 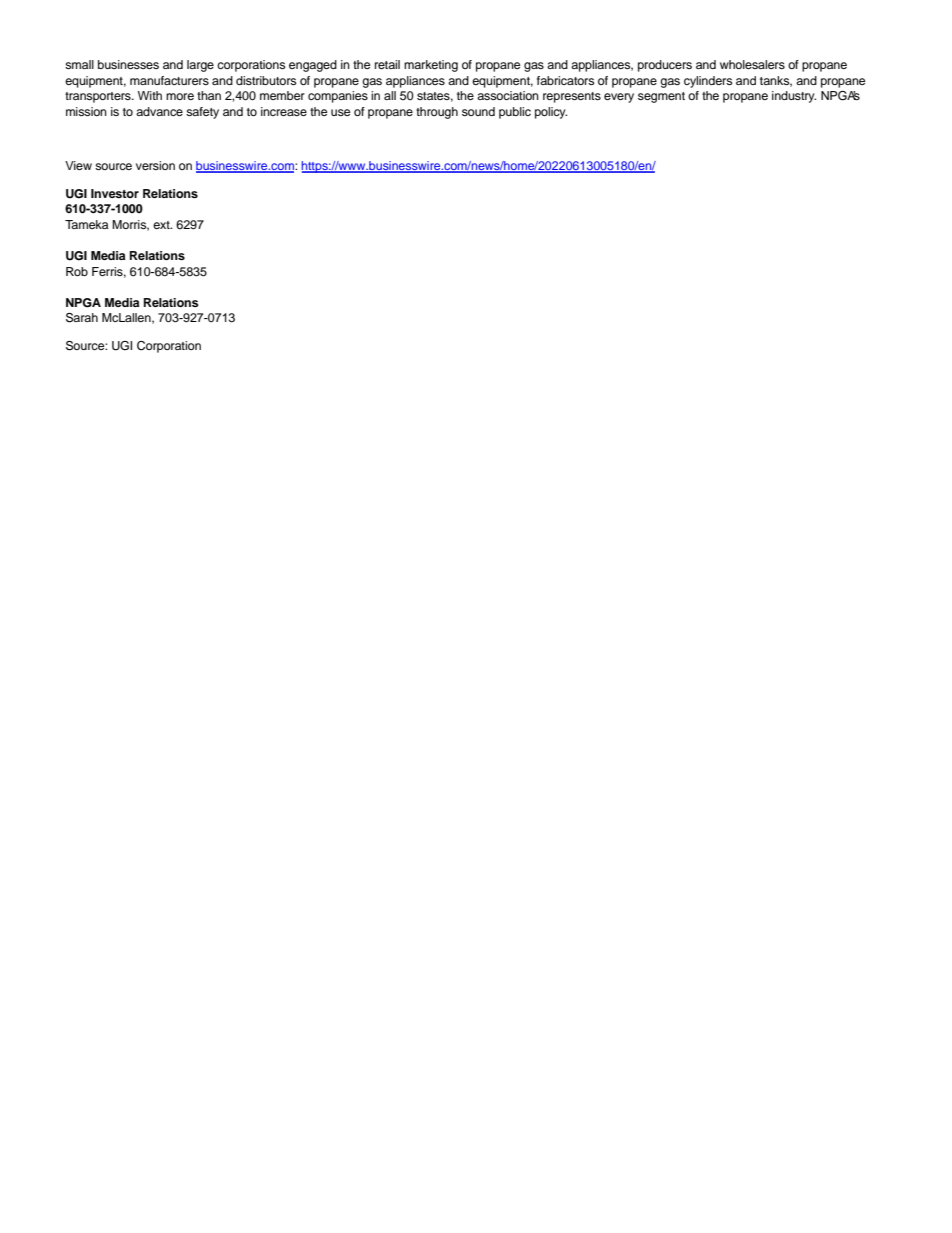 What do you see at coordinates (155, 165) in the image?
I see `version` at bounding box center [155, 165].
